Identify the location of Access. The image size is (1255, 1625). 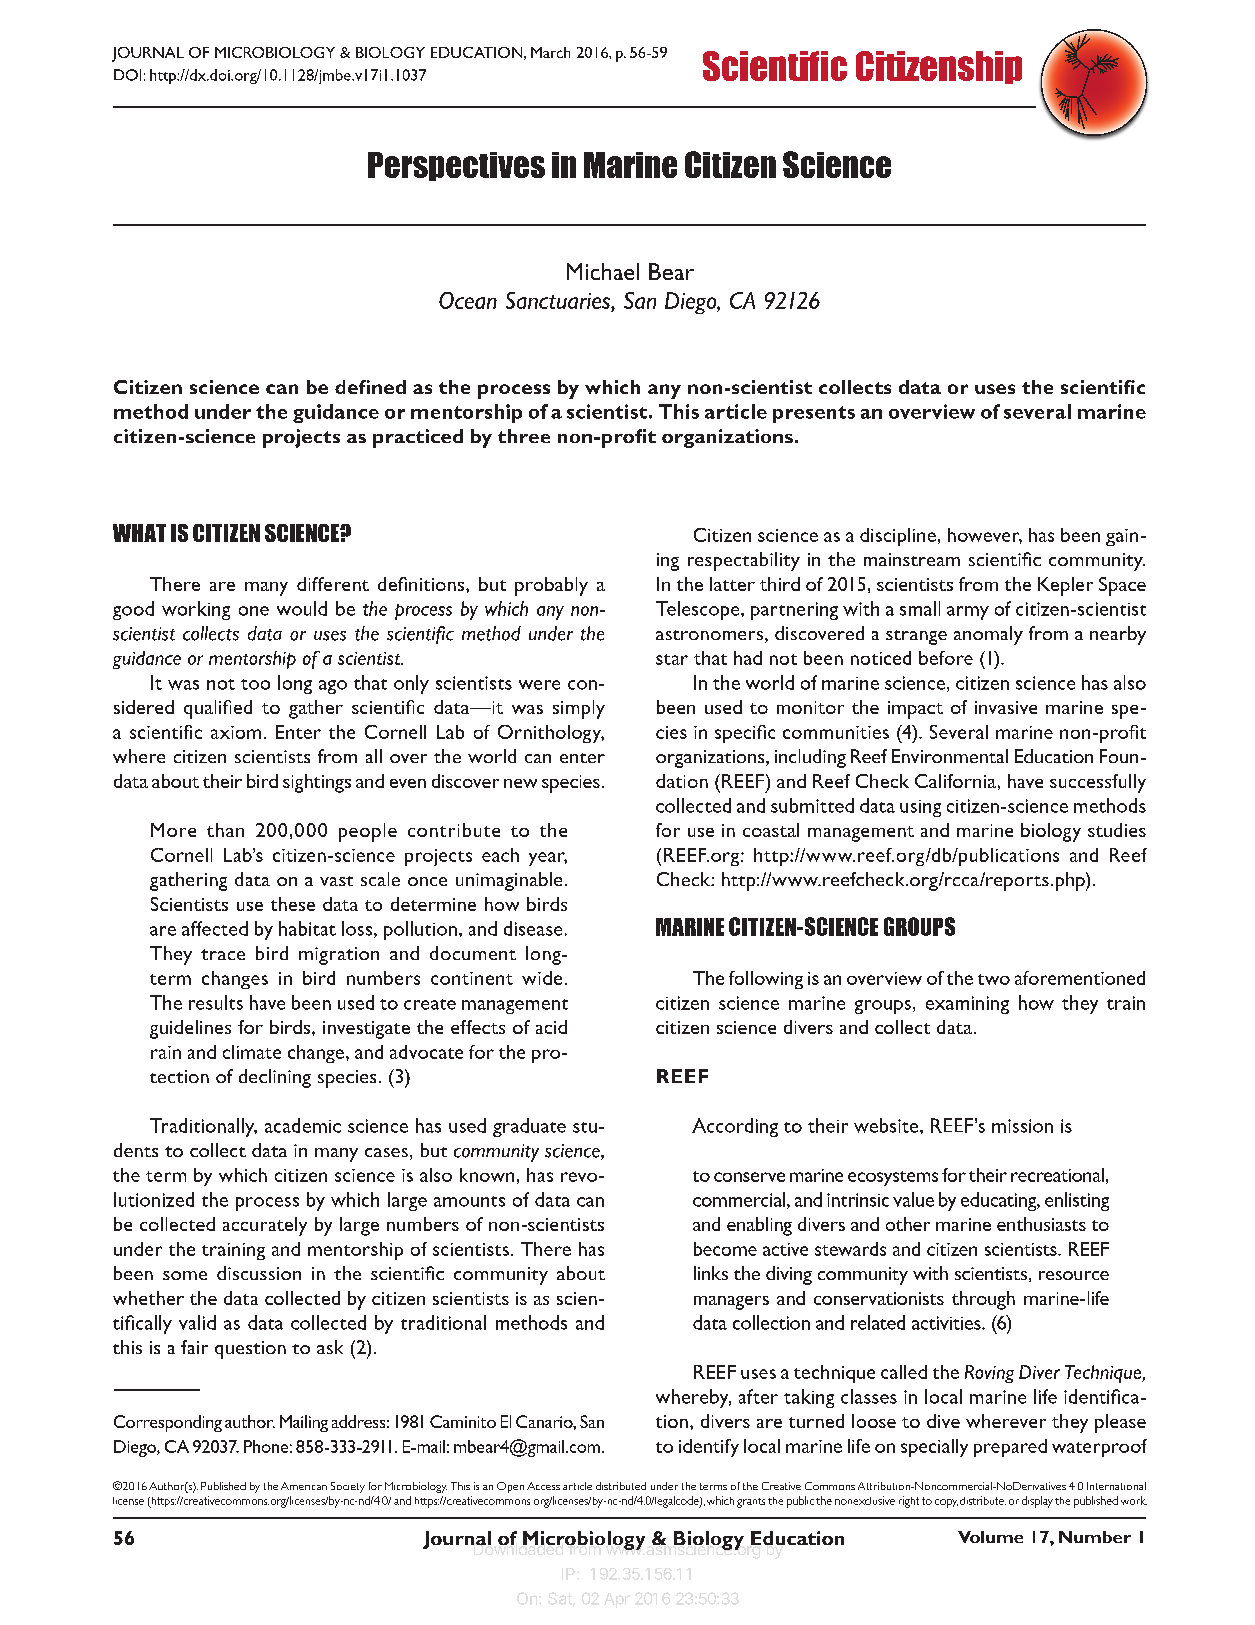
(543, 1486).
